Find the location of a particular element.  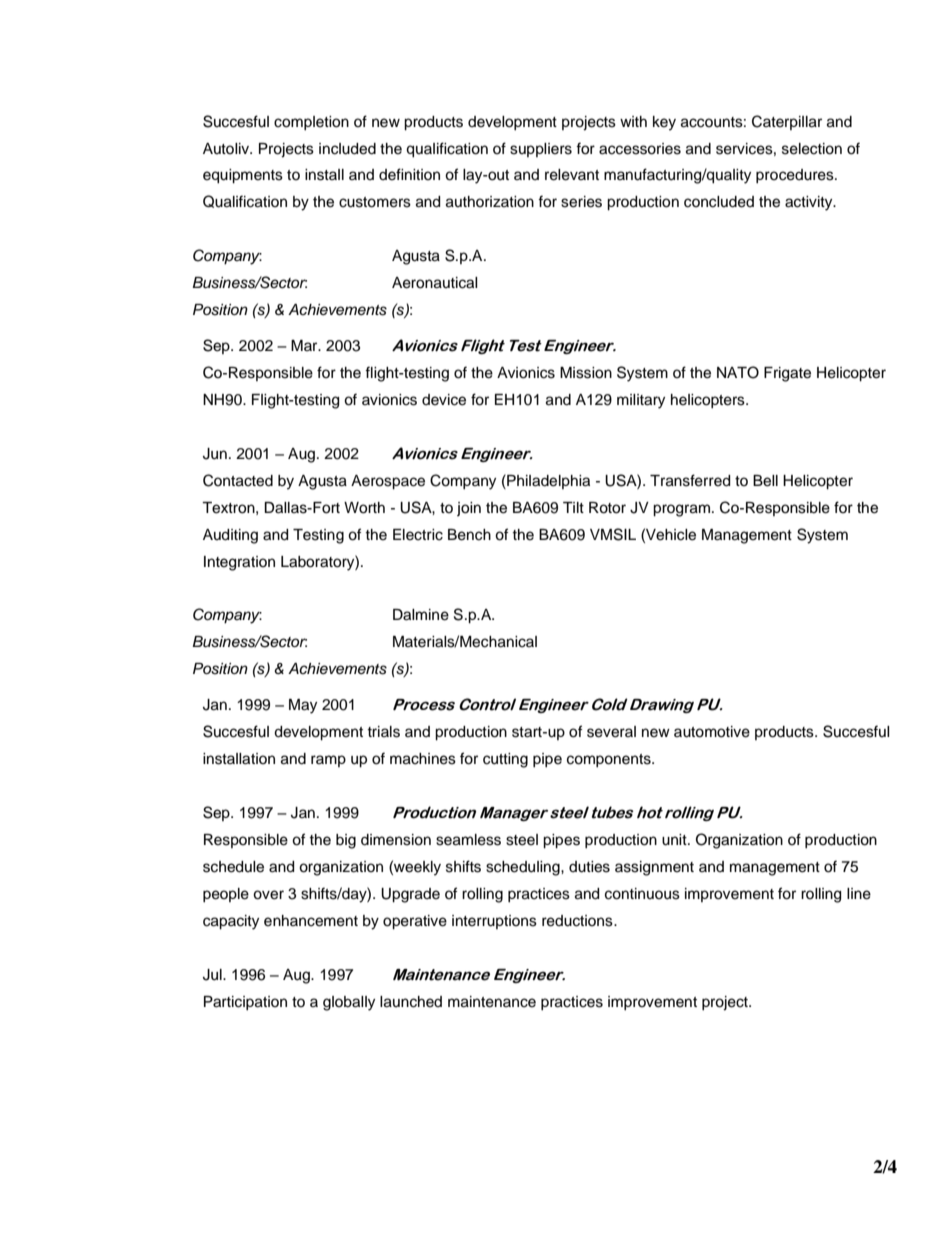

several is located at coordinates (611, 732).
